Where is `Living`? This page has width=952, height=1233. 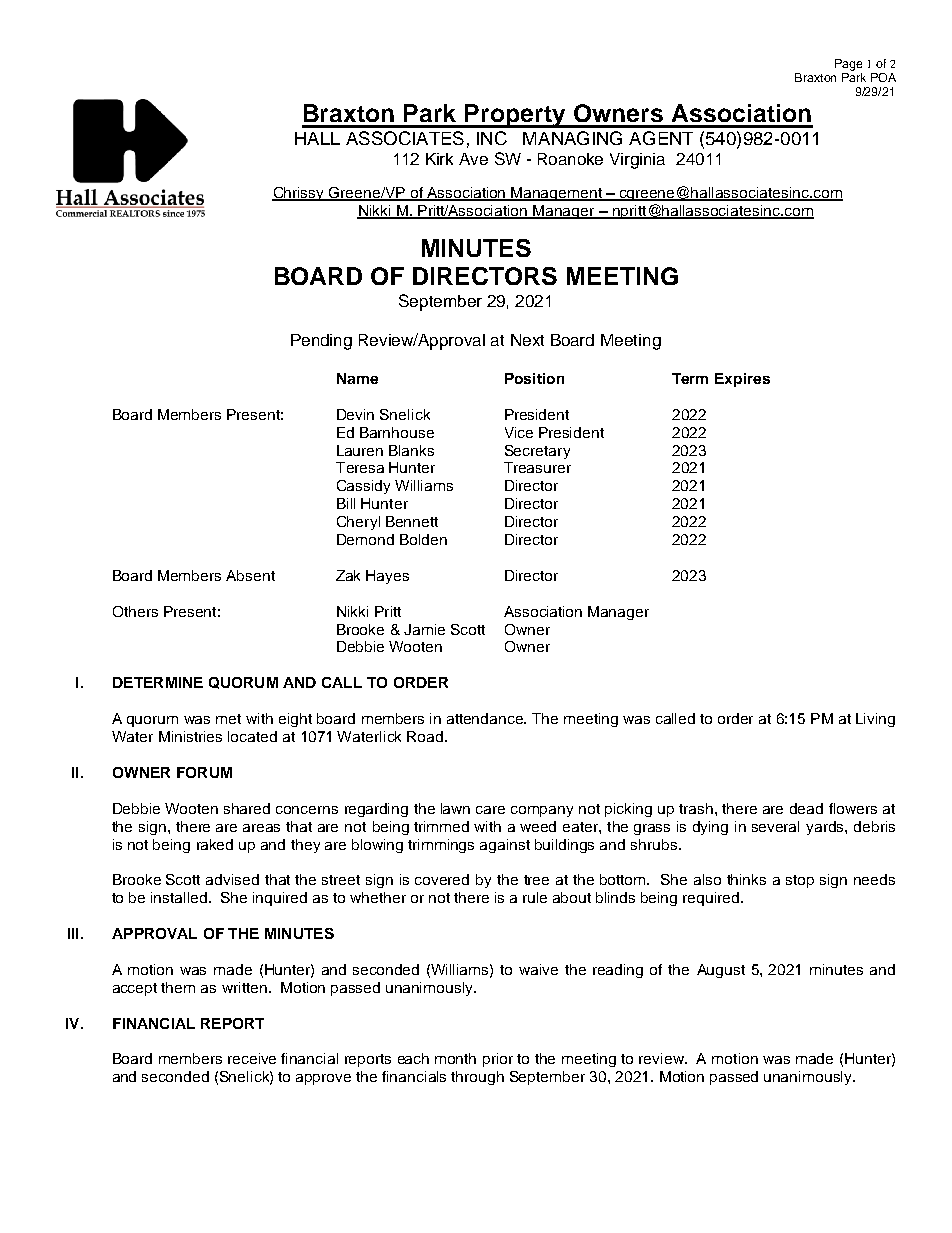 Living is located at coordinates (875, 720).
